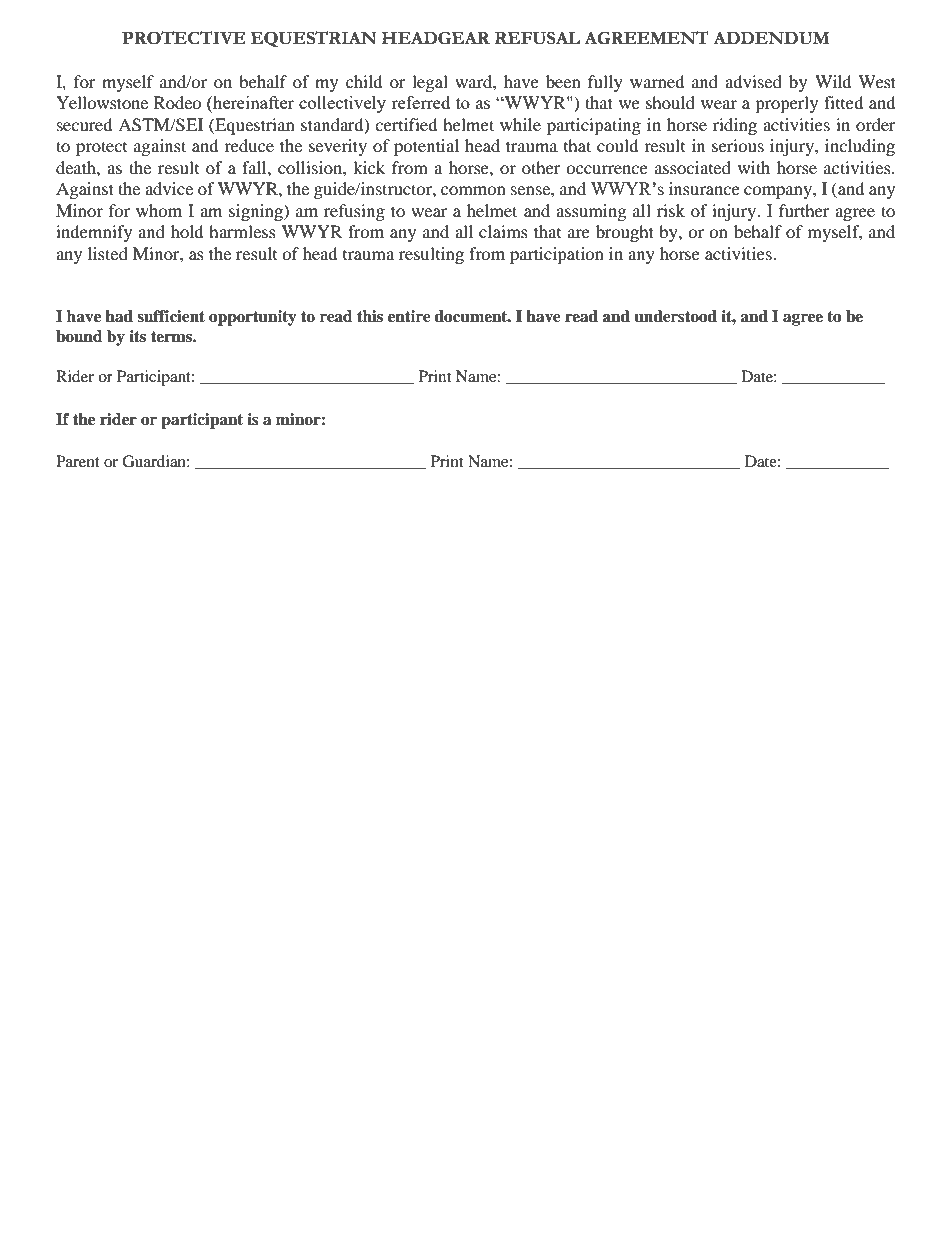 This screenshot has width=952, height=1233. Describe the element at coordinates (771, 38) in the screenshot. I see `ADDENDUM` at that location.
